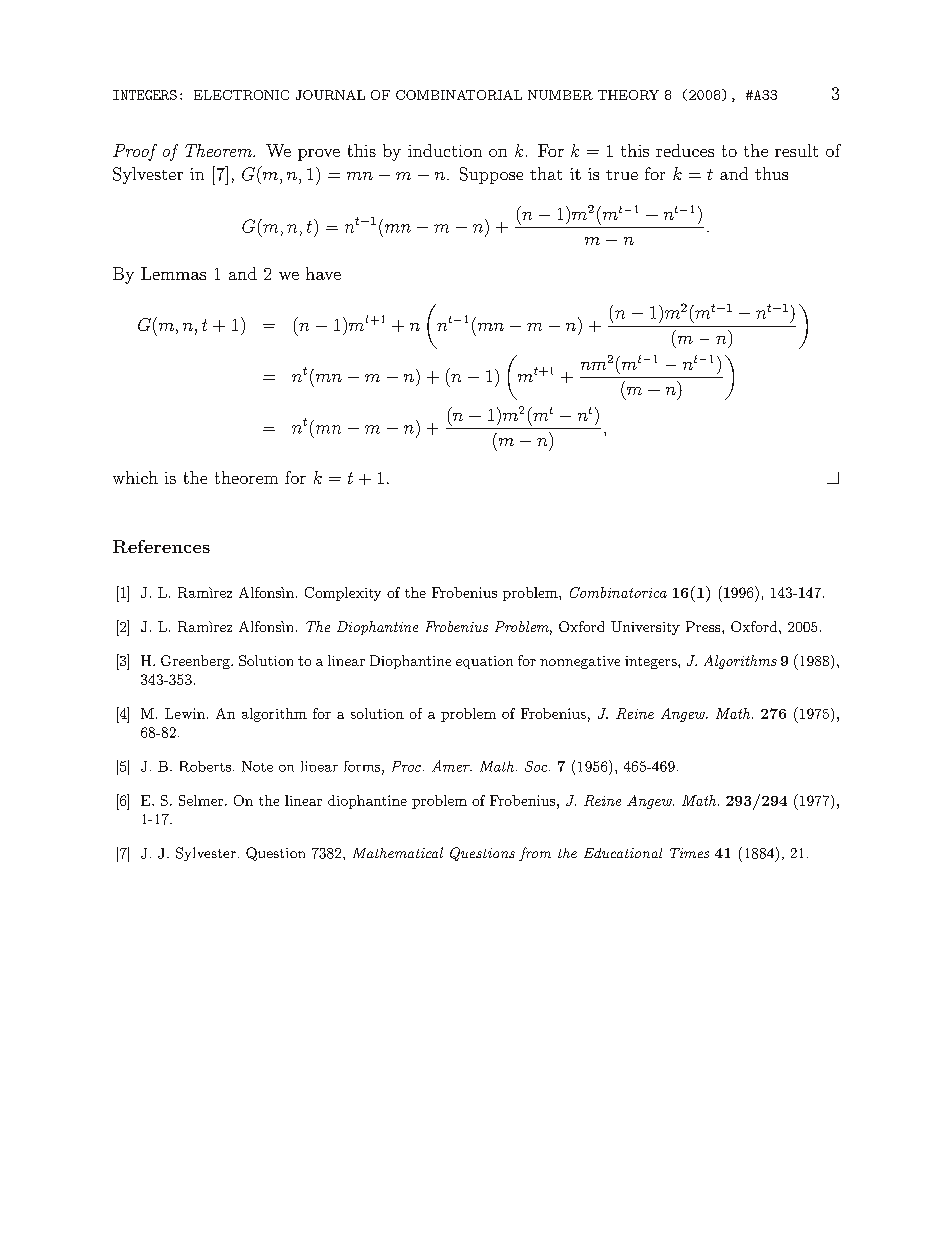 The width and height of the document is (952, 1233). I want to click on References, so click(161, 546).
